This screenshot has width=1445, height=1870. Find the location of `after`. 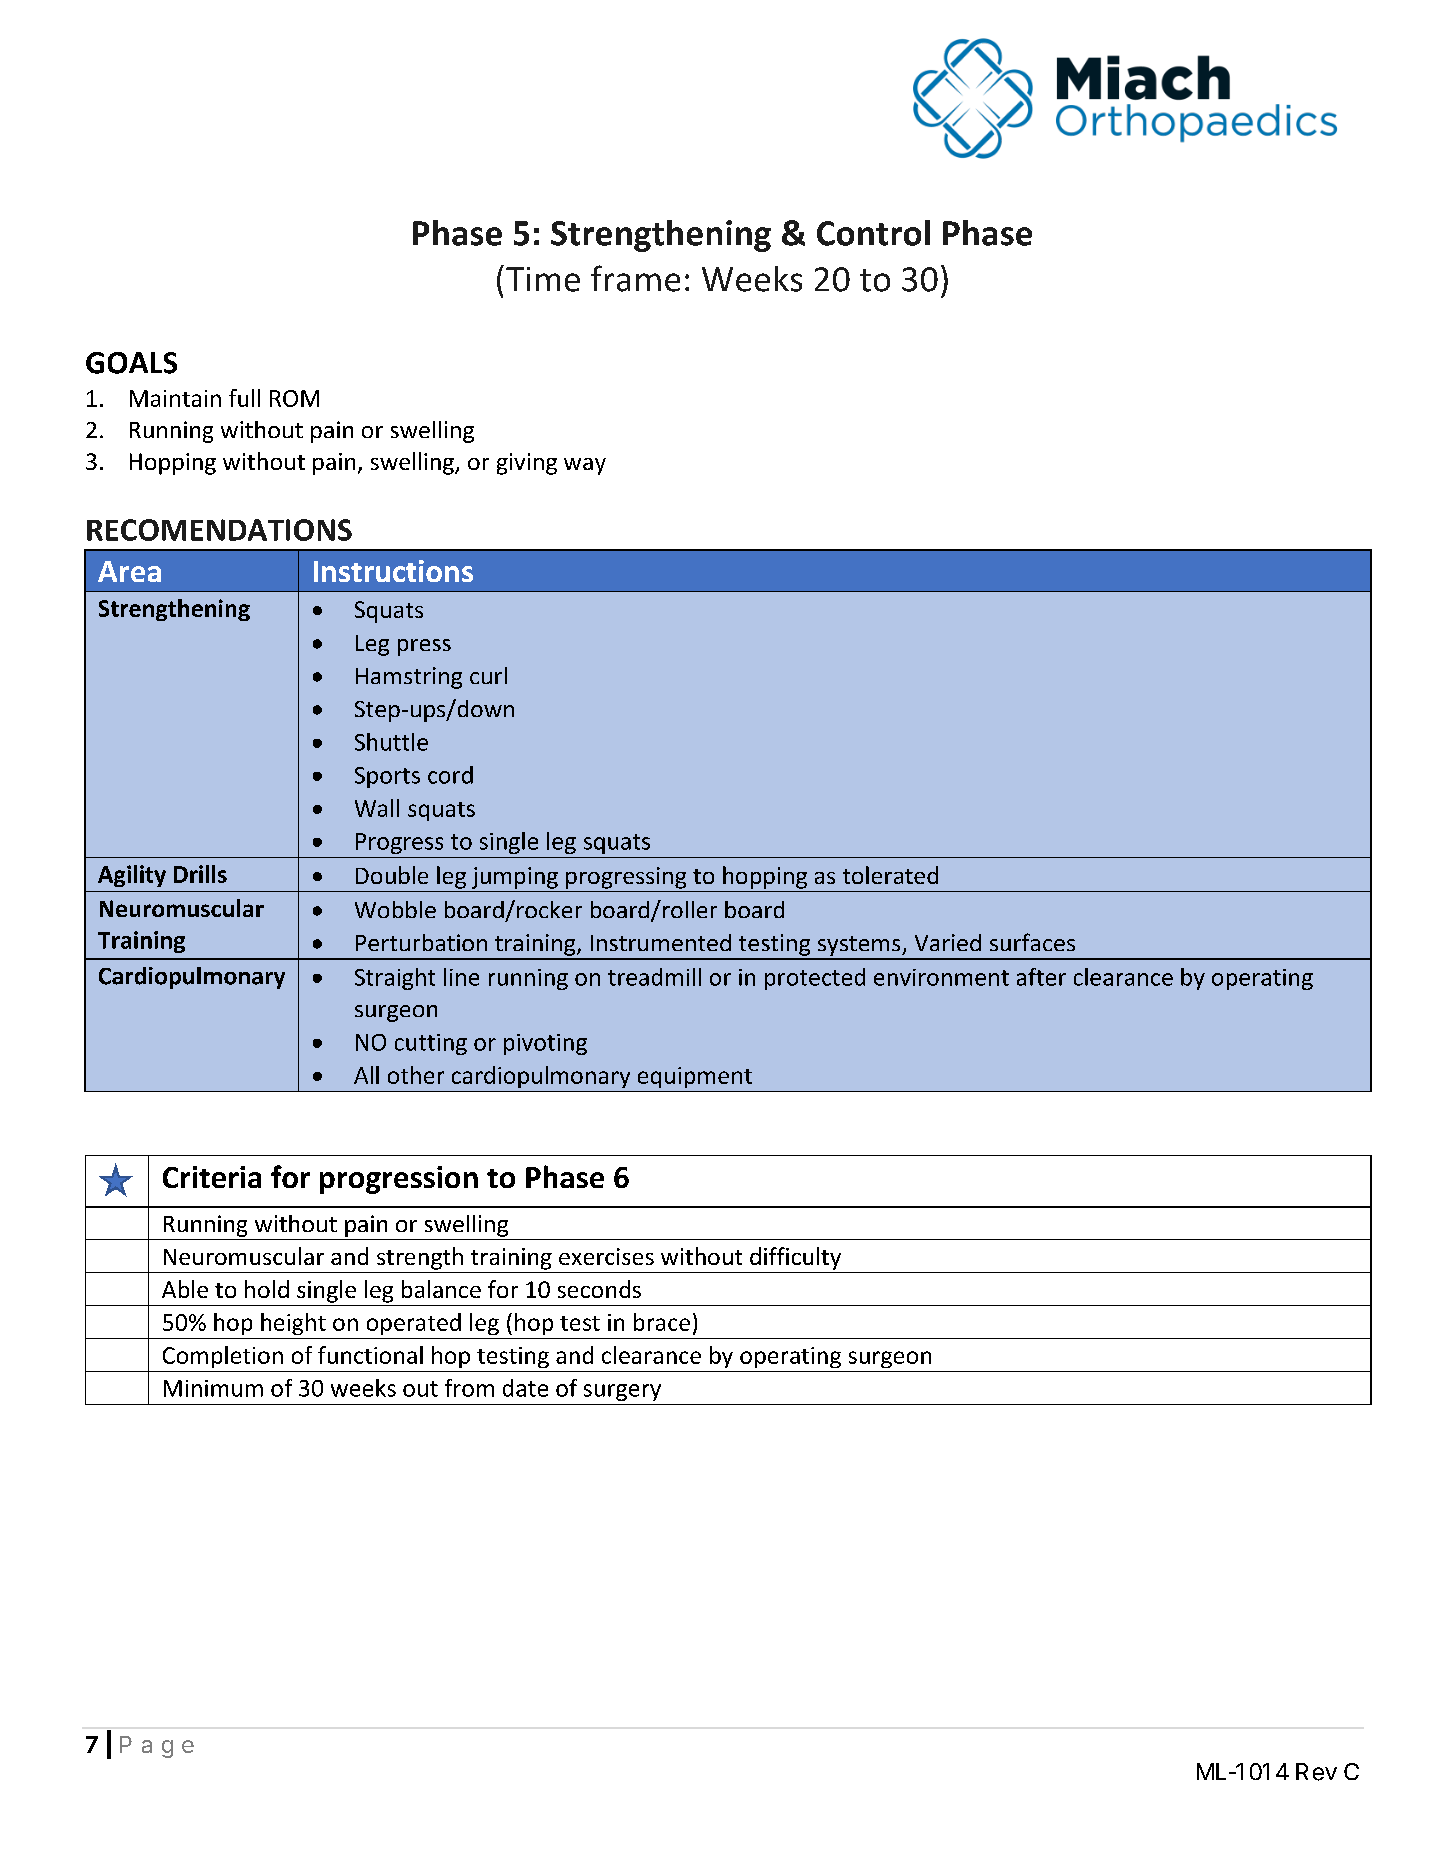

after is located at coordinates (1041, 977).
